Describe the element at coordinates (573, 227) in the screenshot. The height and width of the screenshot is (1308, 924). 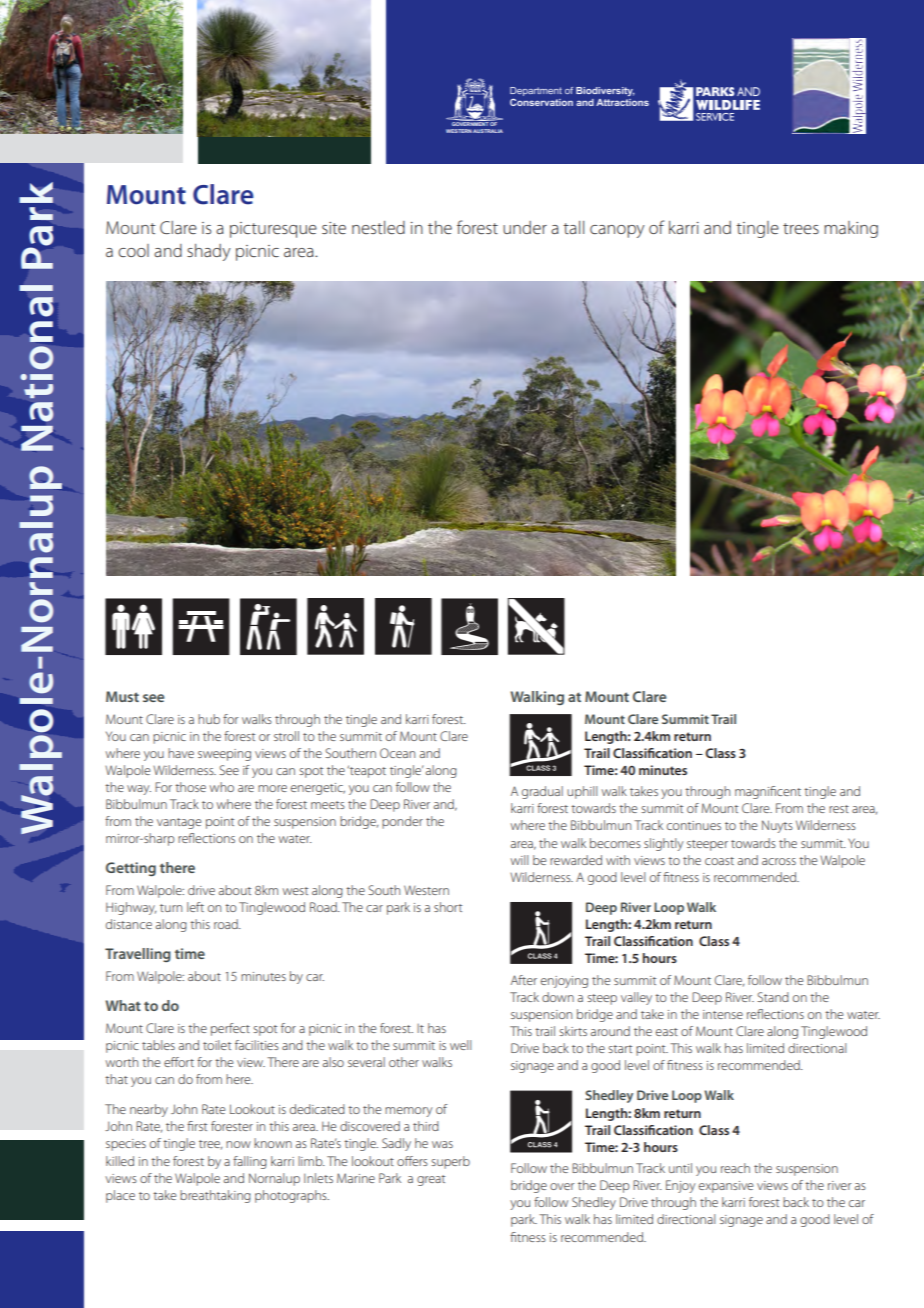
I see `tall` at that location.
